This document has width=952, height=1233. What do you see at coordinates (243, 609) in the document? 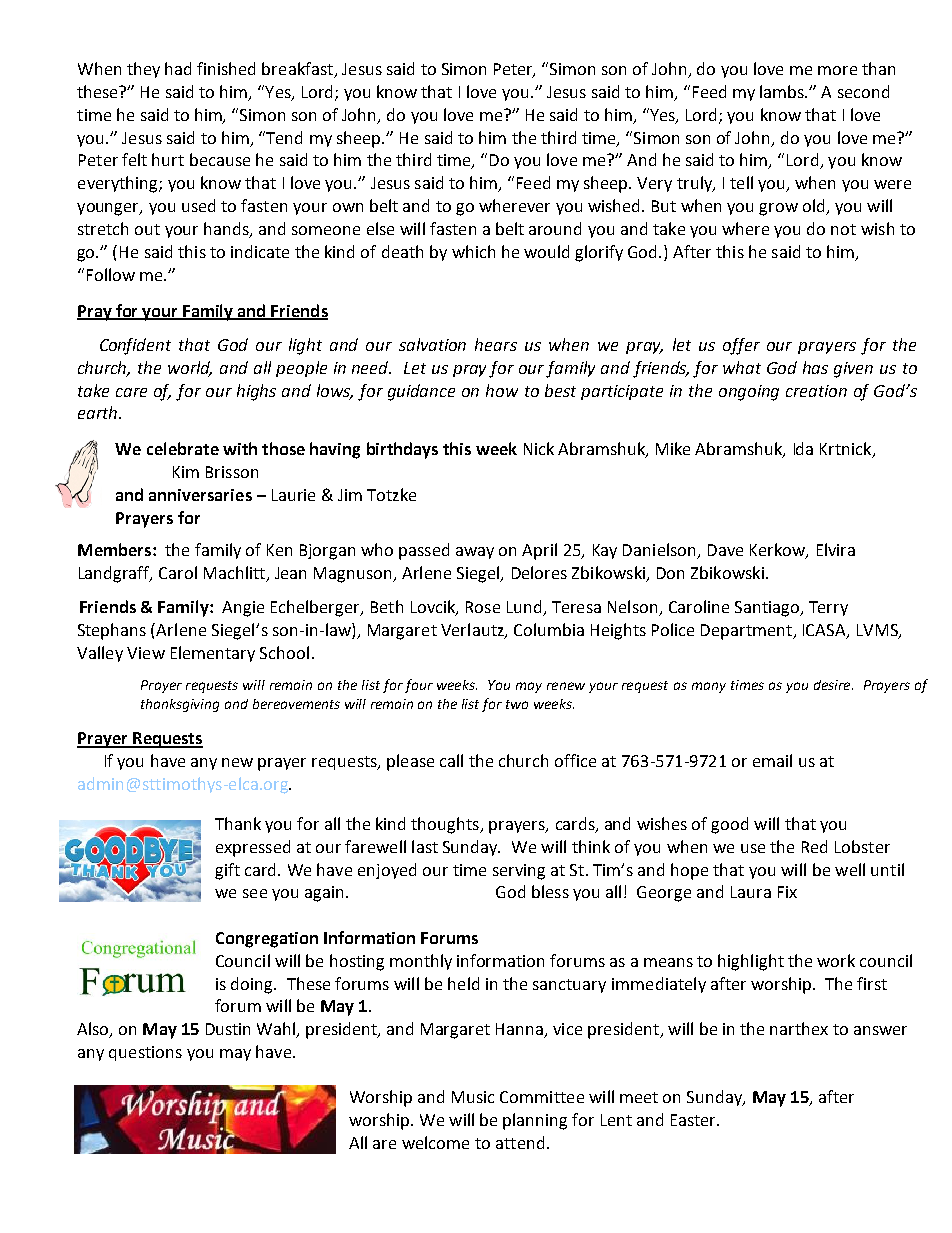
I see `Angie` at bounding box center [243, 609].
